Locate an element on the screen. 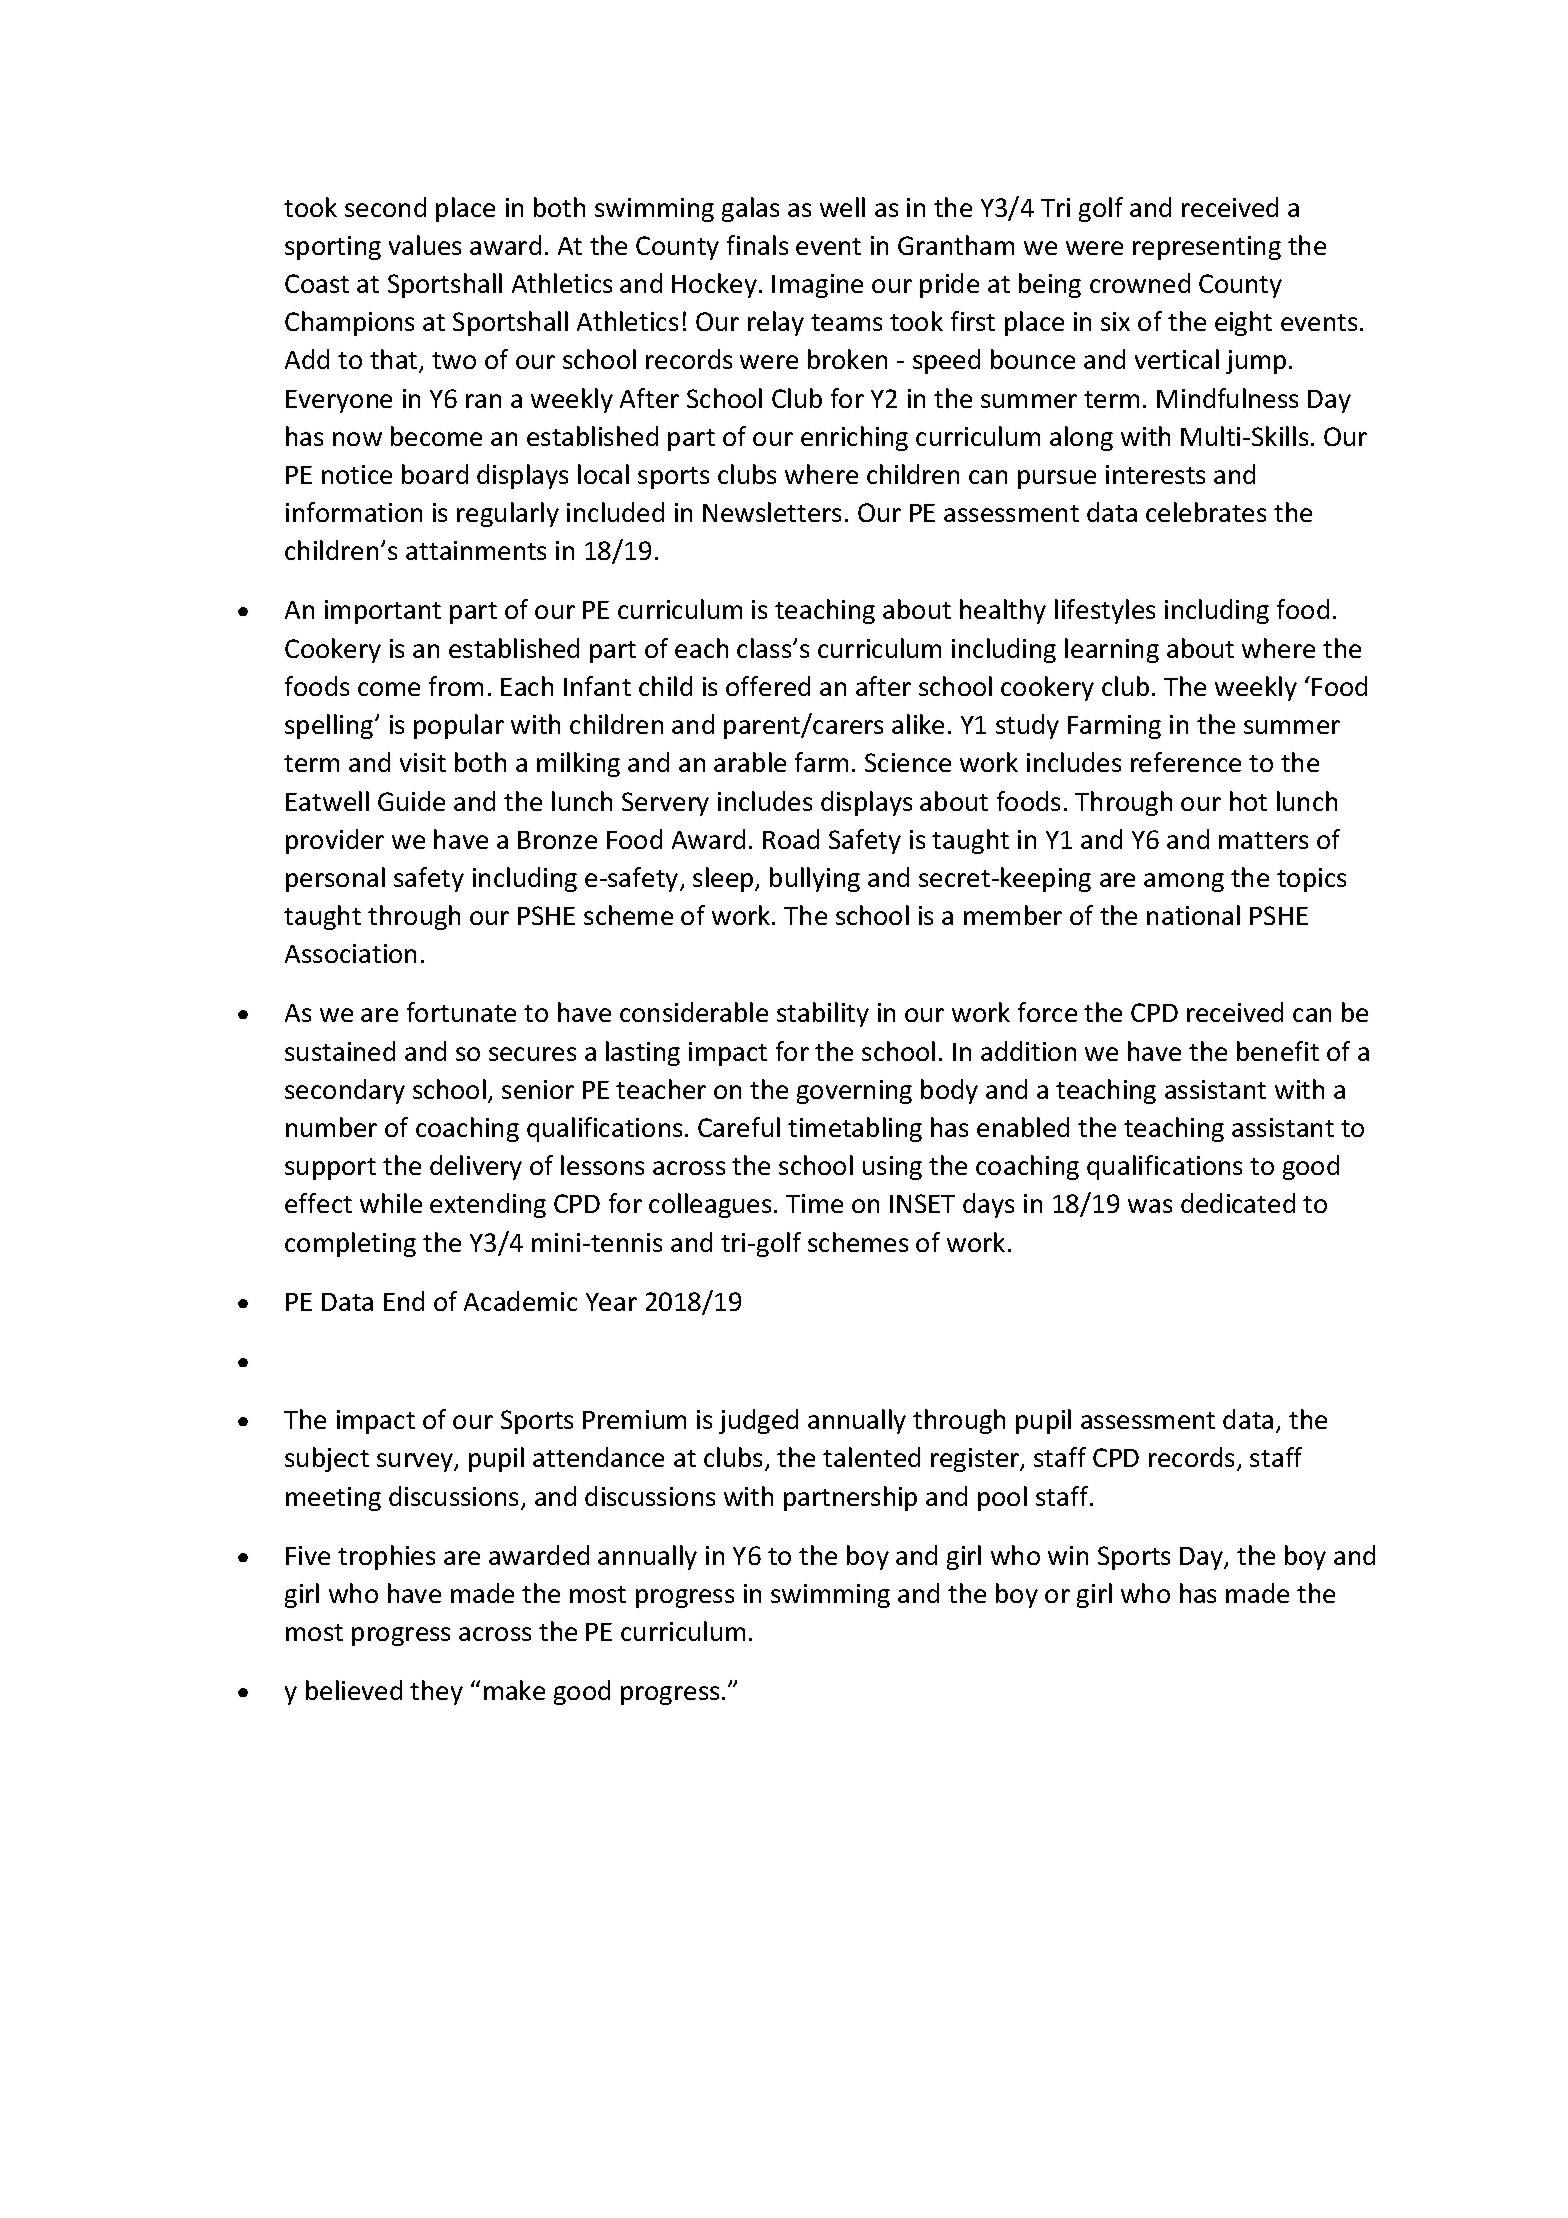 This screenshot has height=2218, width=1568. Association is located at coordinates (350, 953).
